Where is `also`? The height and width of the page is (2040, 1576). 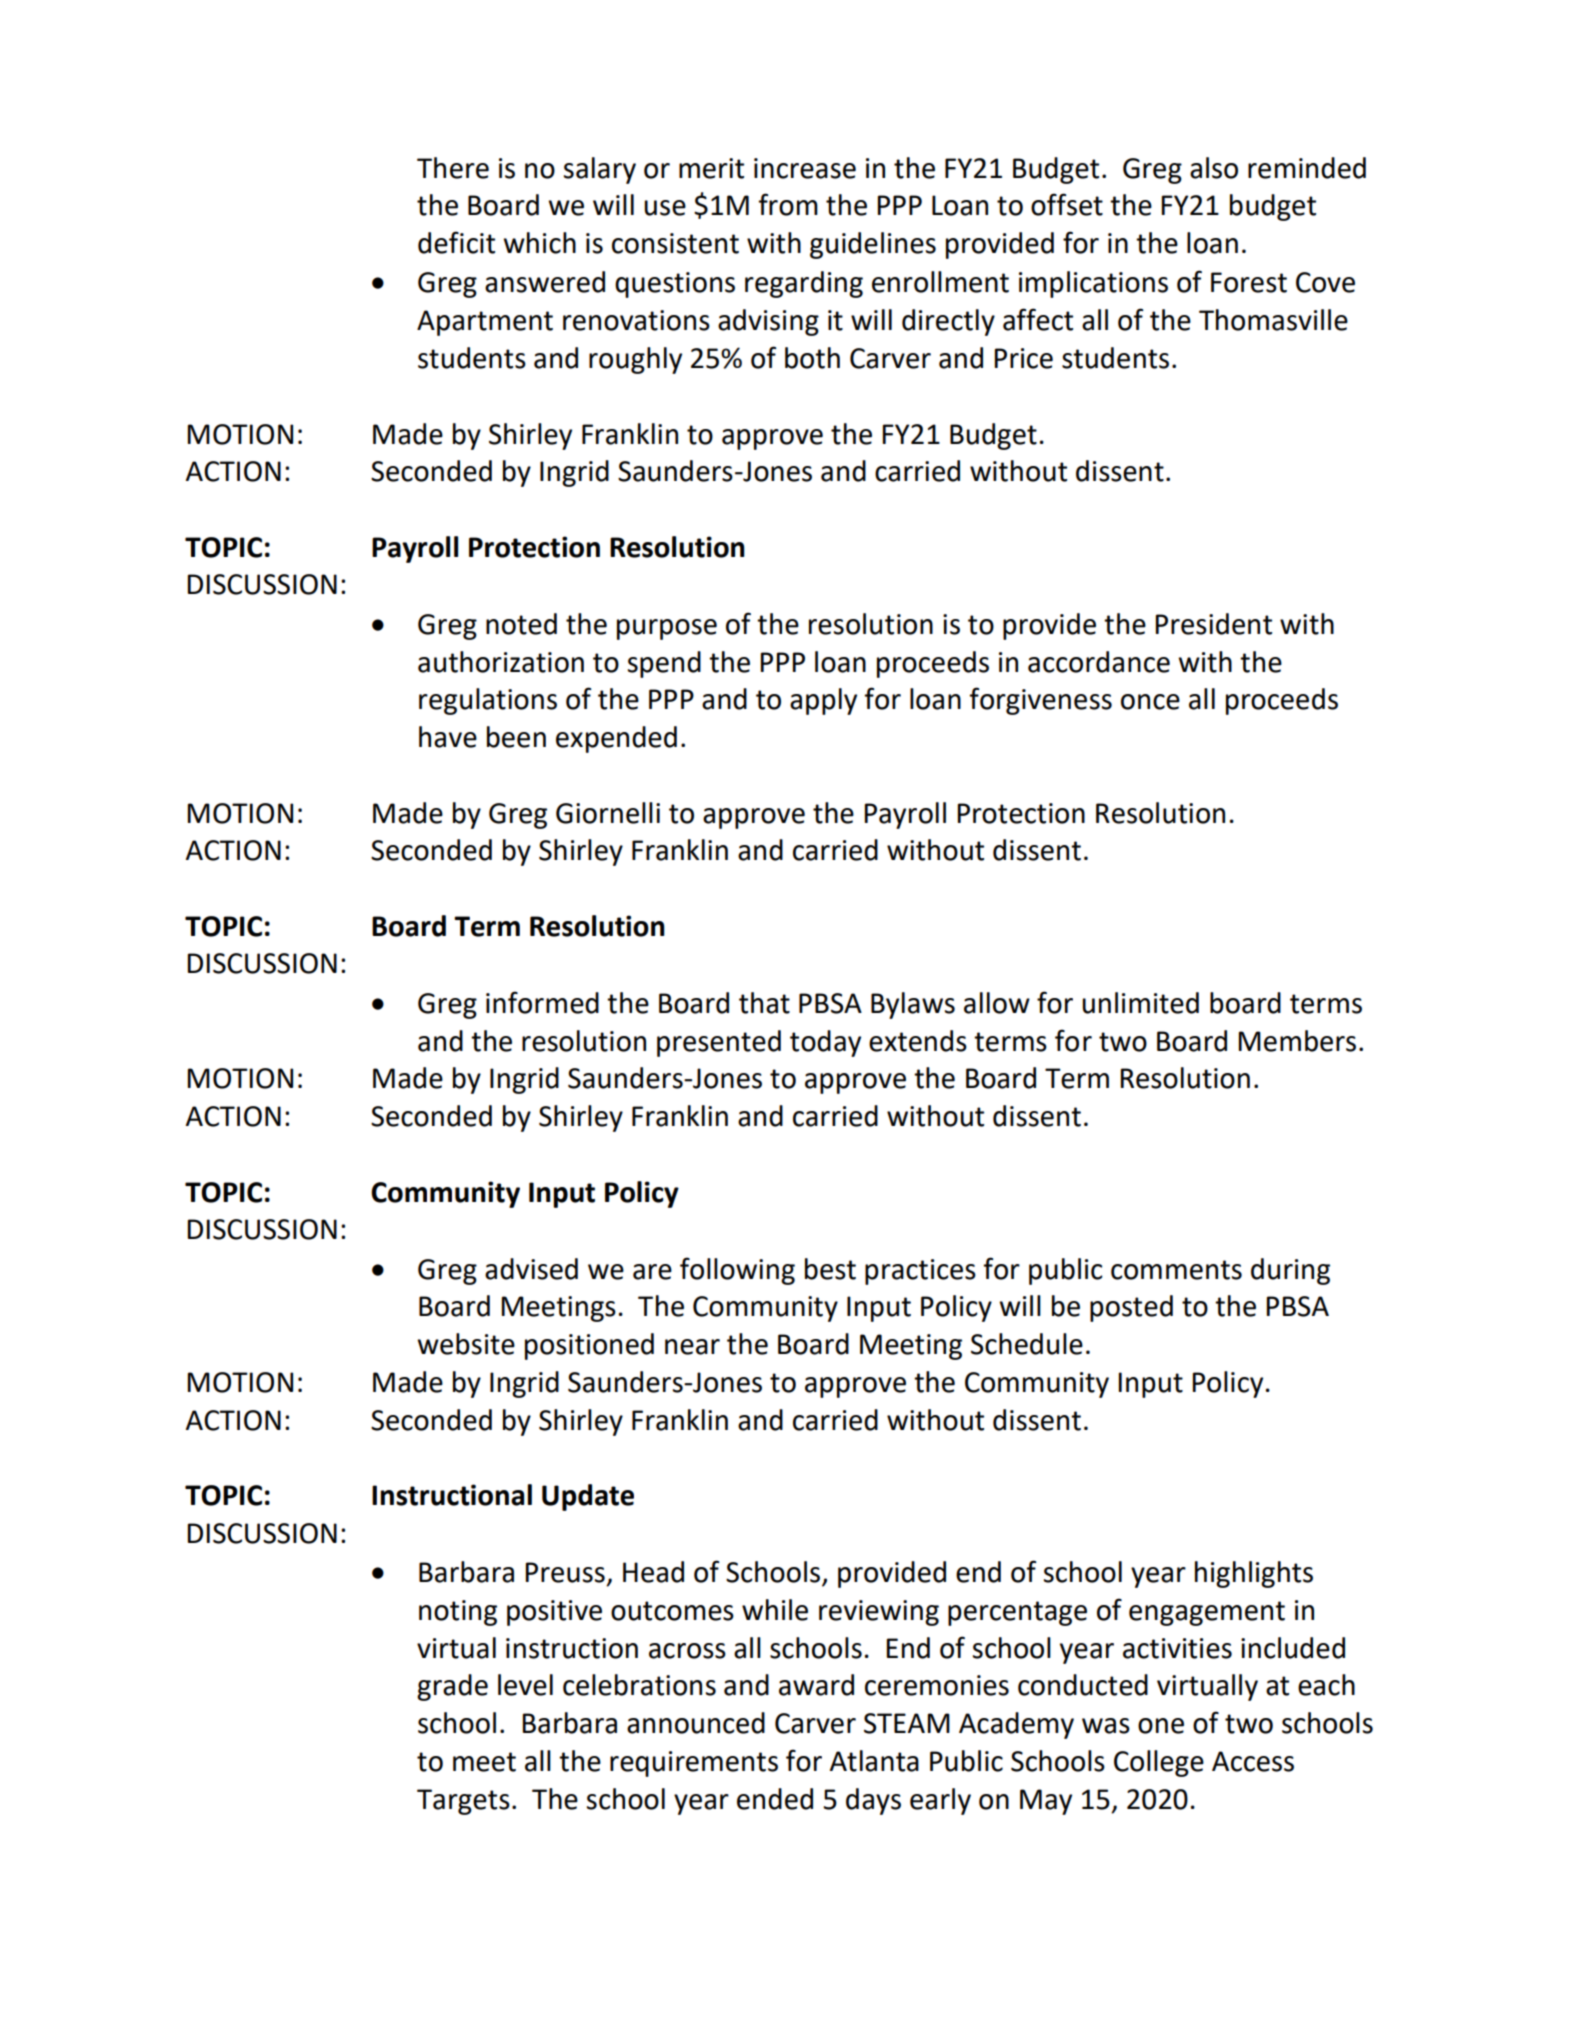
also is located at coordinates (1214, 168).
